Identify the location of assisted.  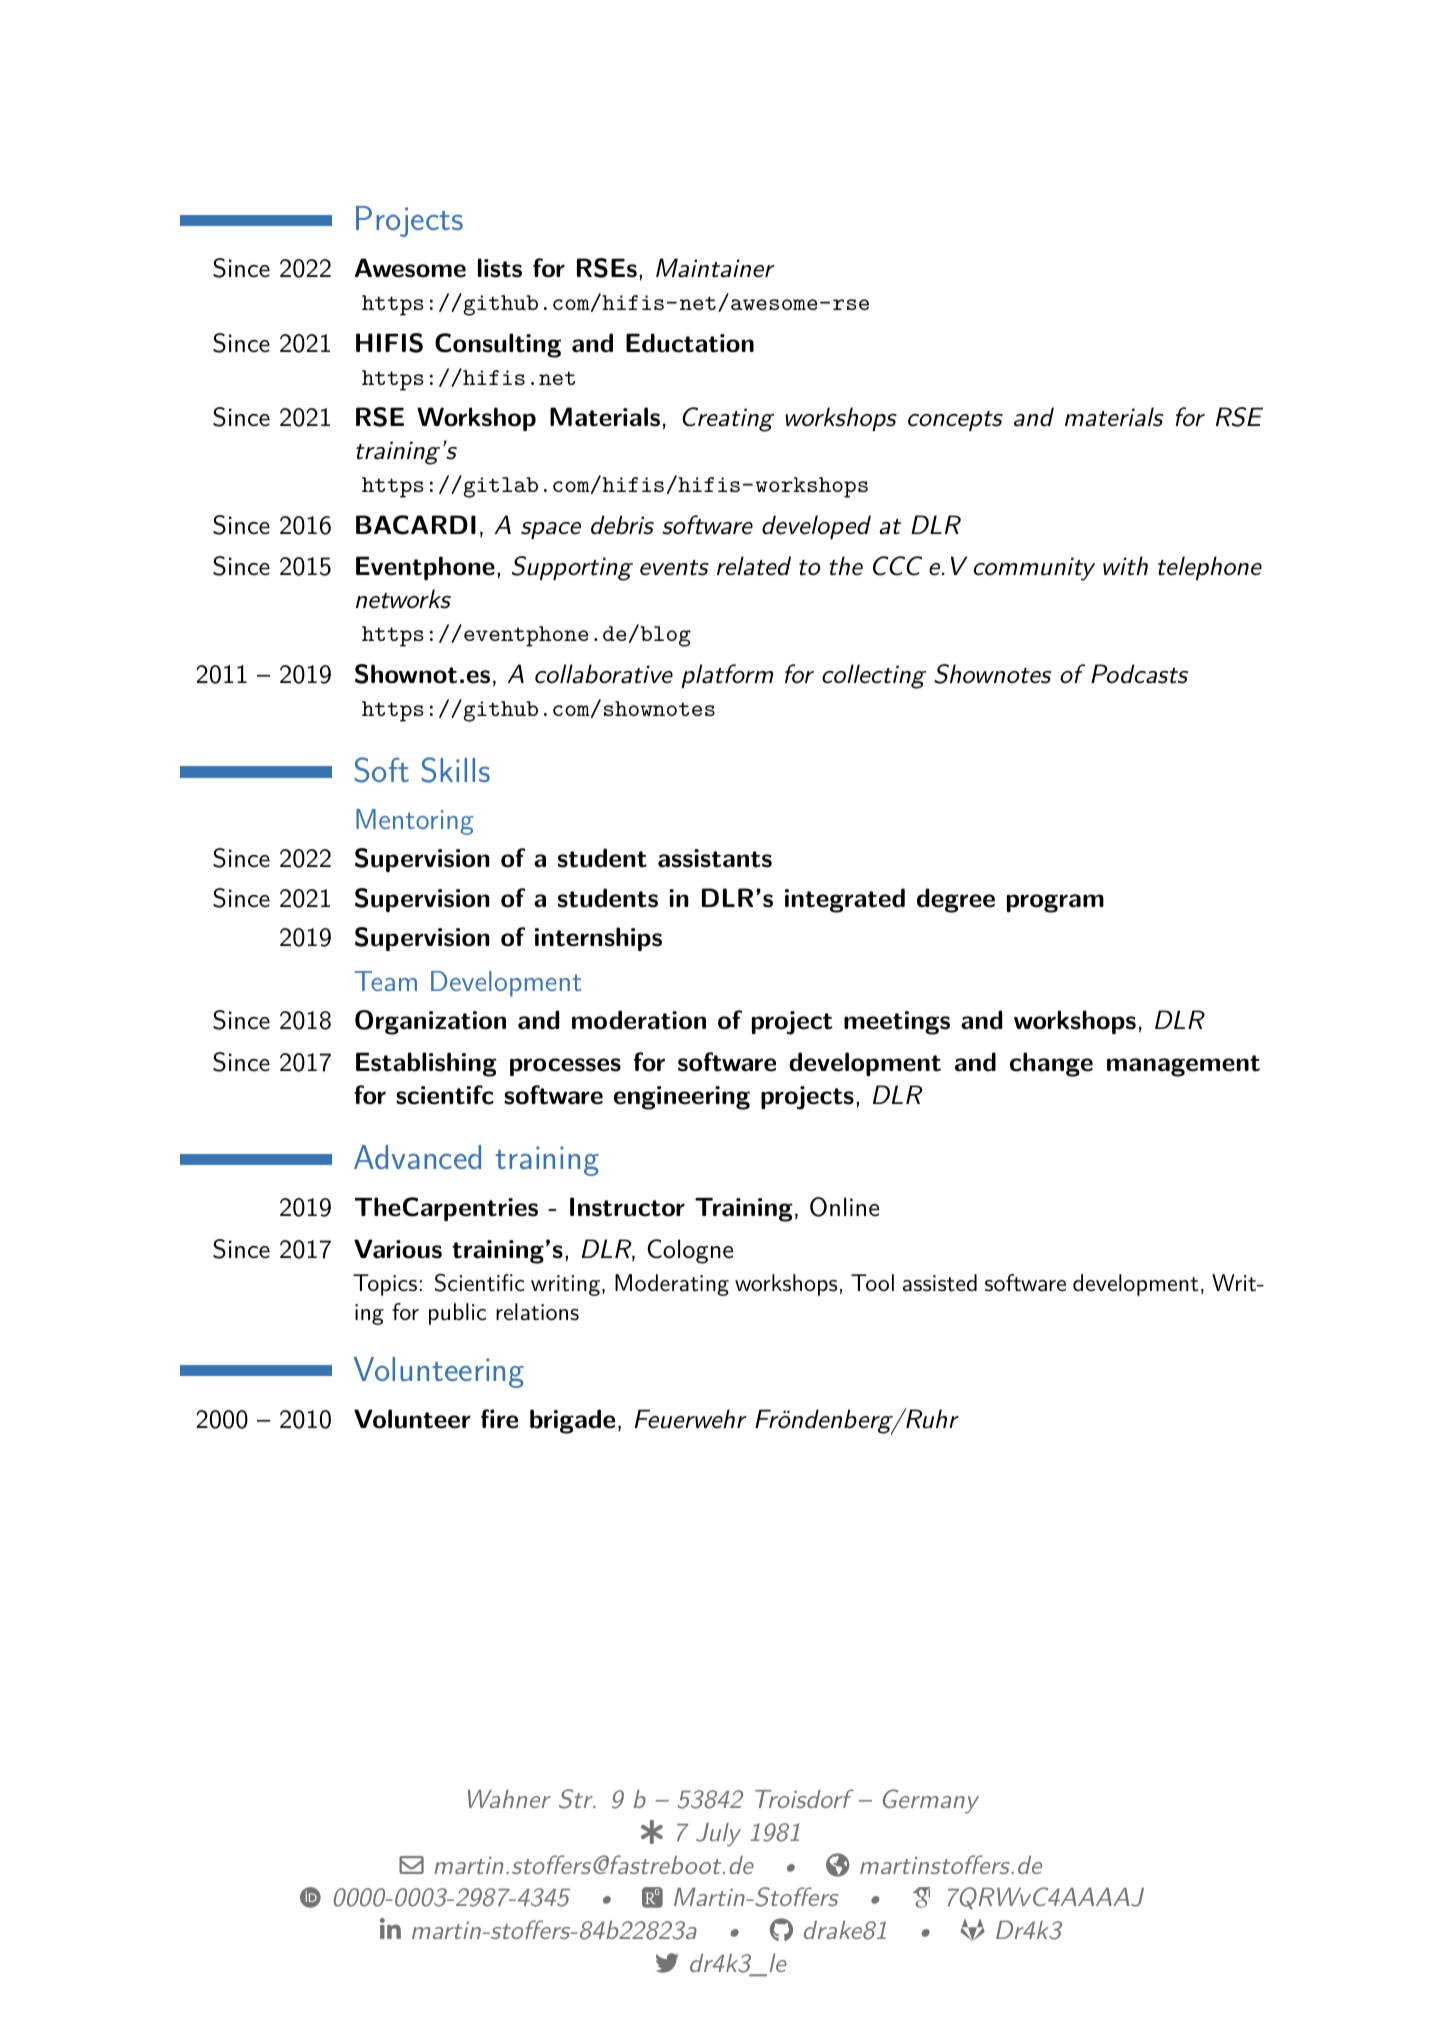
(940, 1283).
